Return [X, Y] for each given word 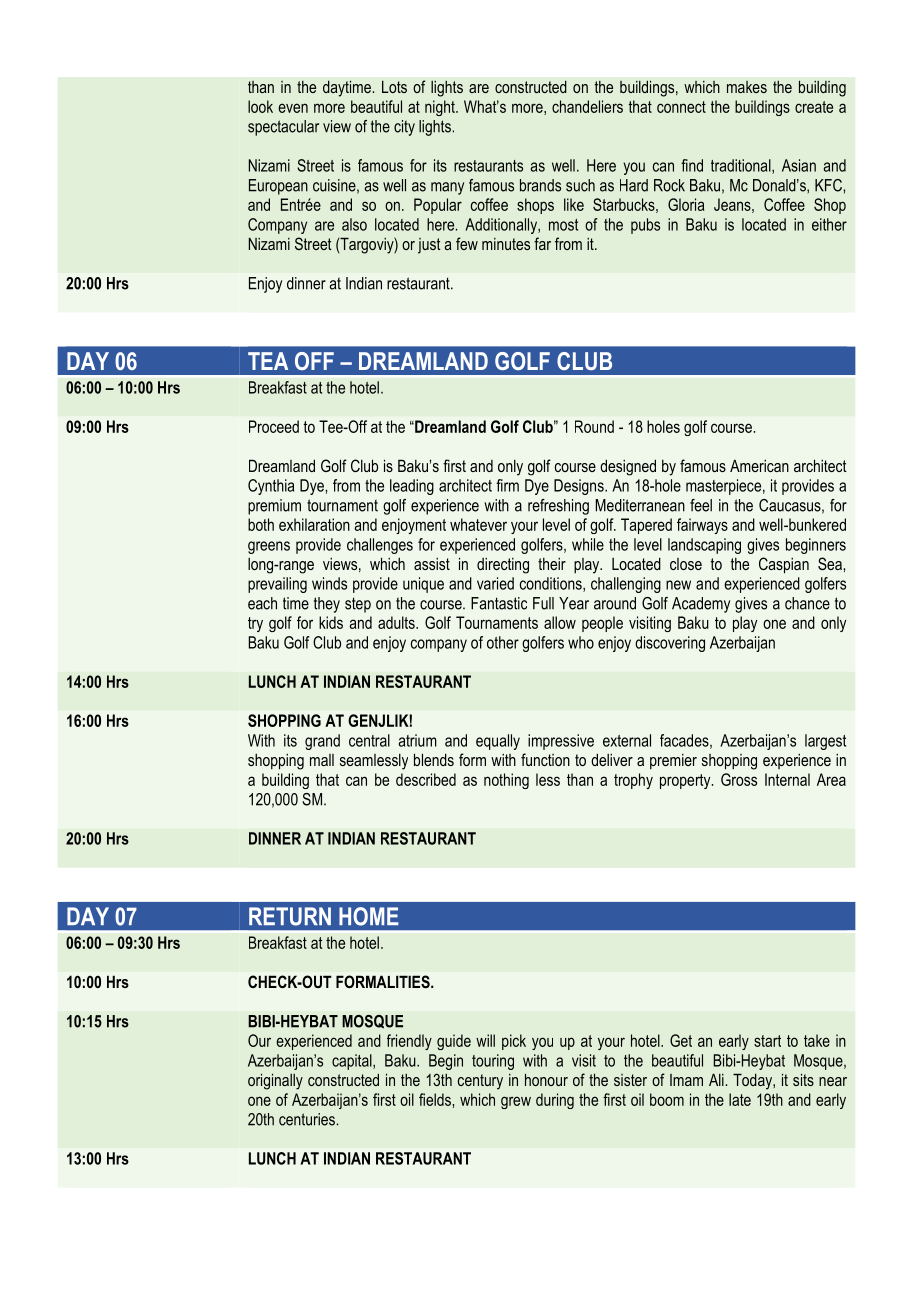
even [293, 108]
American [759, 465]
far [542, 243]
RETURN [290, 916]
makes [747, 87]
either [829, 224]
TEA [268, 361]
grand [322, 742]
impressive [561, 742]
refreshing [558, 507]
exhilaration [314, 524]
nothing [506, 781]
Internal [787, 779]
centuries [307, 1119]
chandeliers [587, 106]
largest [825, 742]
